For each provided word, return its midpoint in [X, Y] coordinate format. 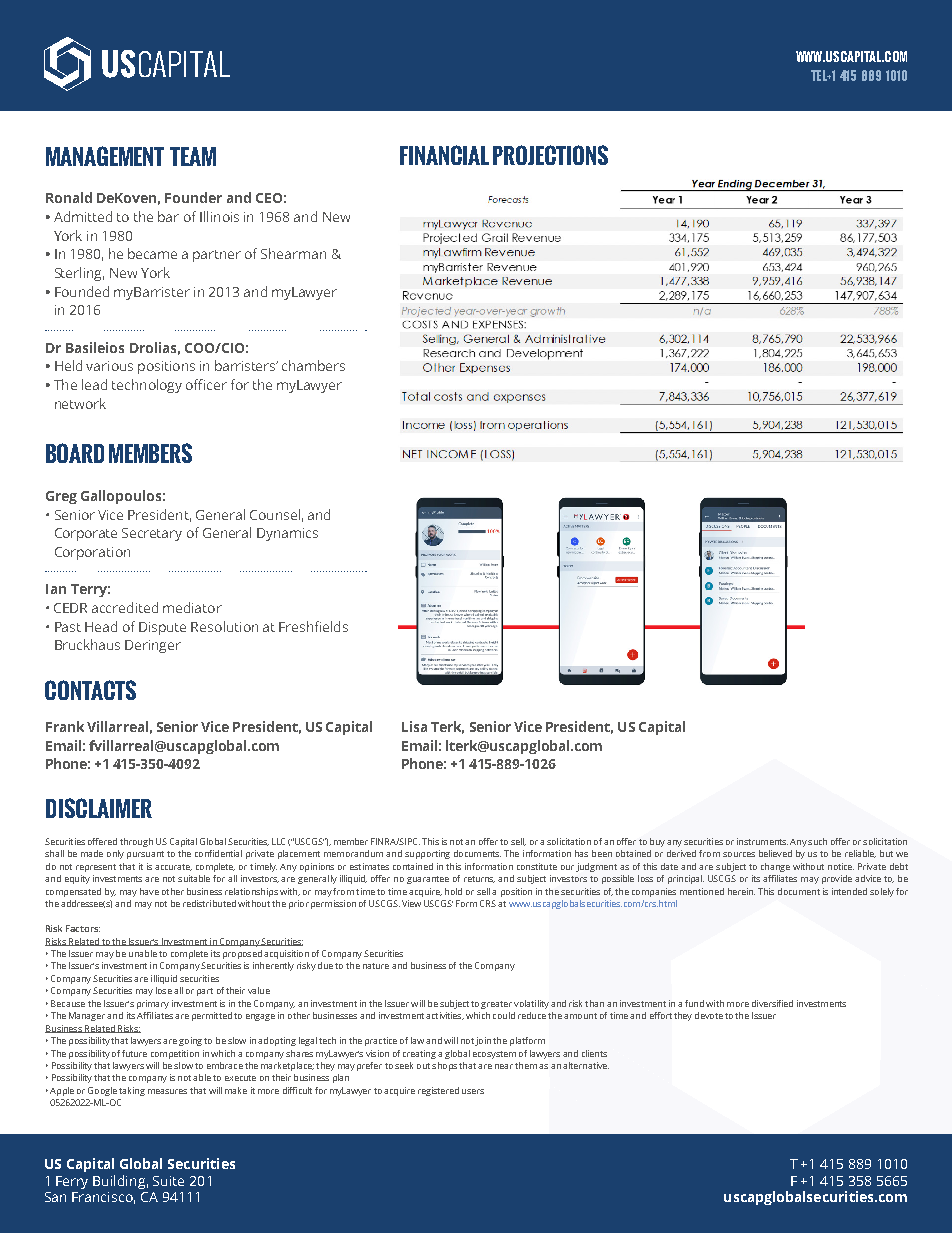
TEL [819, 75]
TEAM [193, 156]
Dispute [162, 628]
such [817, 841]
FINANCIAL [444, 155]
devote [709, 1015]
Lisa [414, 726]
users [473, 1091]
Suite [168, 1181]
